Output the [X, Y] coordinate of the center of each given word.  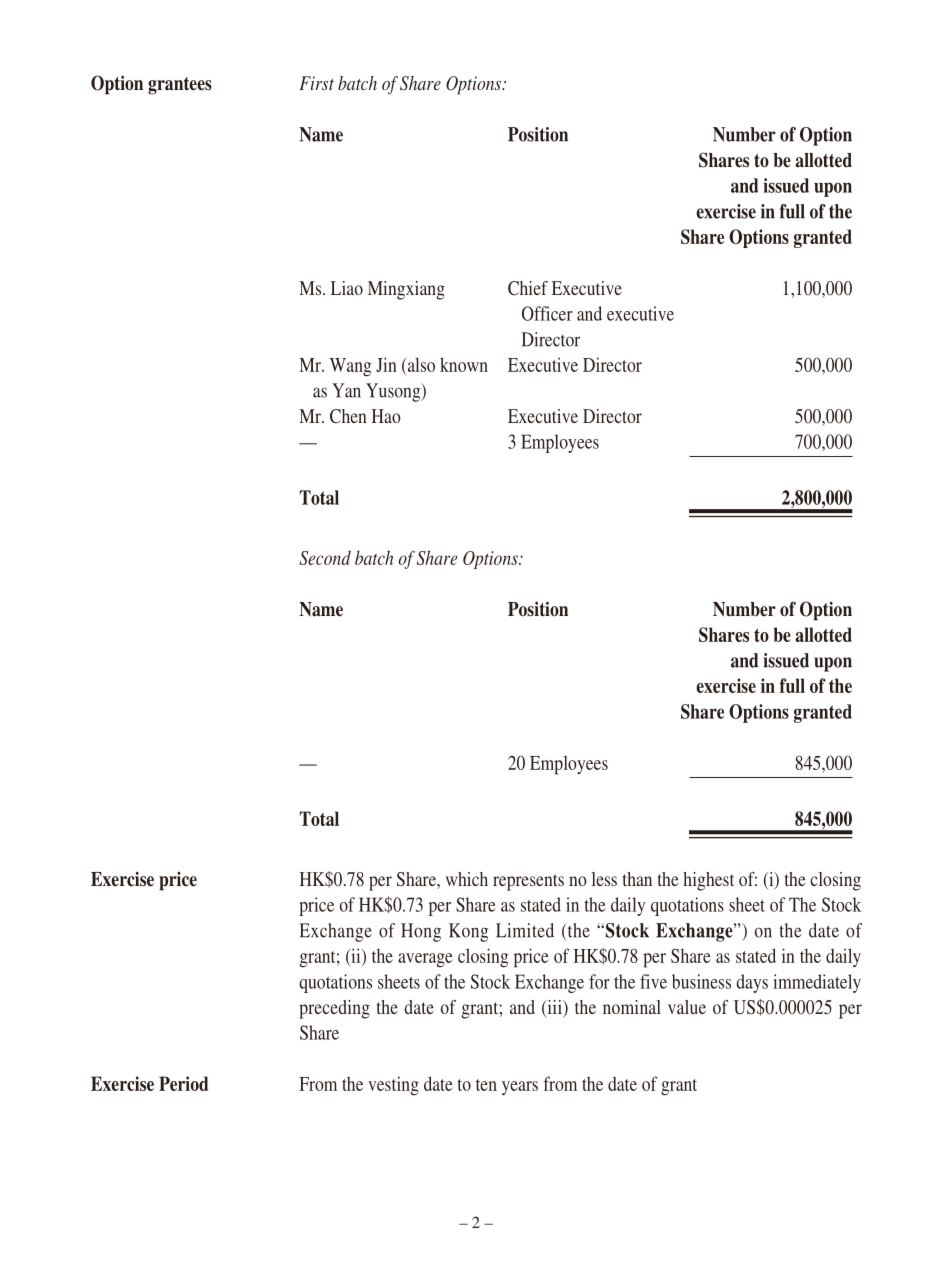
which [467, 879]
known [464, 364]
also [420, 364]
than [637, 879]
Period [183, 1083]
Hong [421, 932]
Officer [547, 313]
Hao [386, 416]
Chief [528, 288]
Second [325, 557]
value [687, 1007]
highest [708, 881]
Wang [351, 367]
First [316, 83]
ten [486, 1085]
